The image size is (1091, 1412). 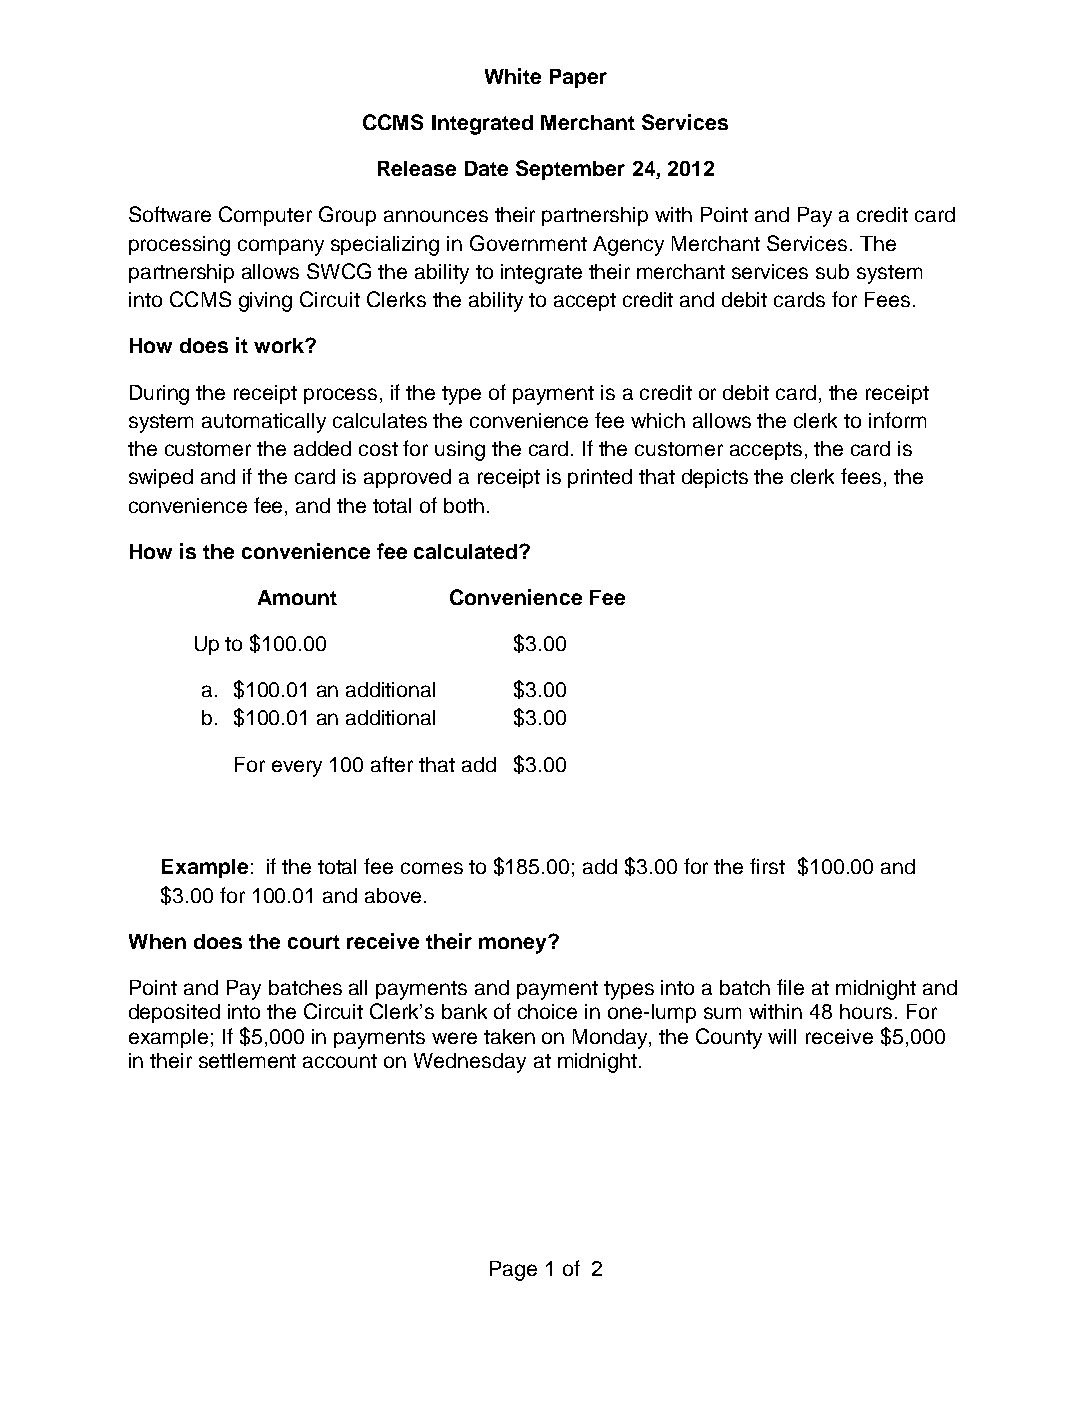 What do you see at coordinates (247, 1060) in the screenshot?
I see `settlement` at bounding box center [247, 1060].
